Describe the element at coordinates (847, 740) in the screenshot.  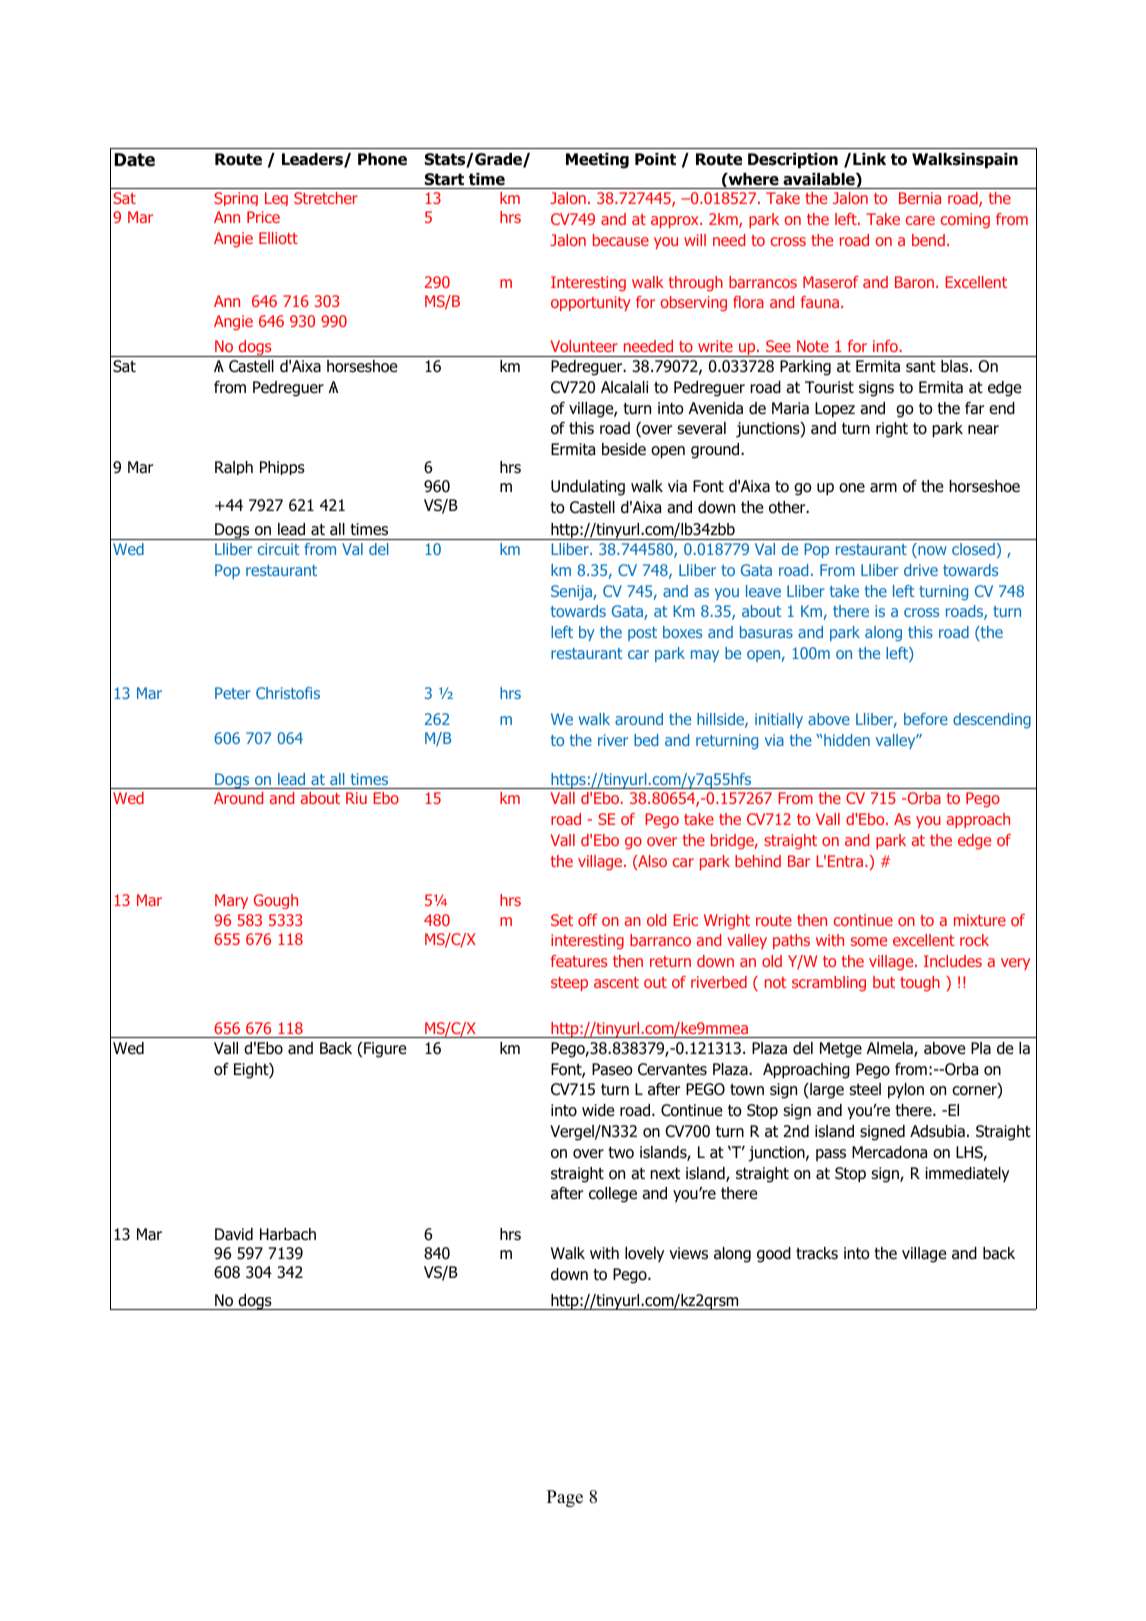
I see `hidden` at that location.
